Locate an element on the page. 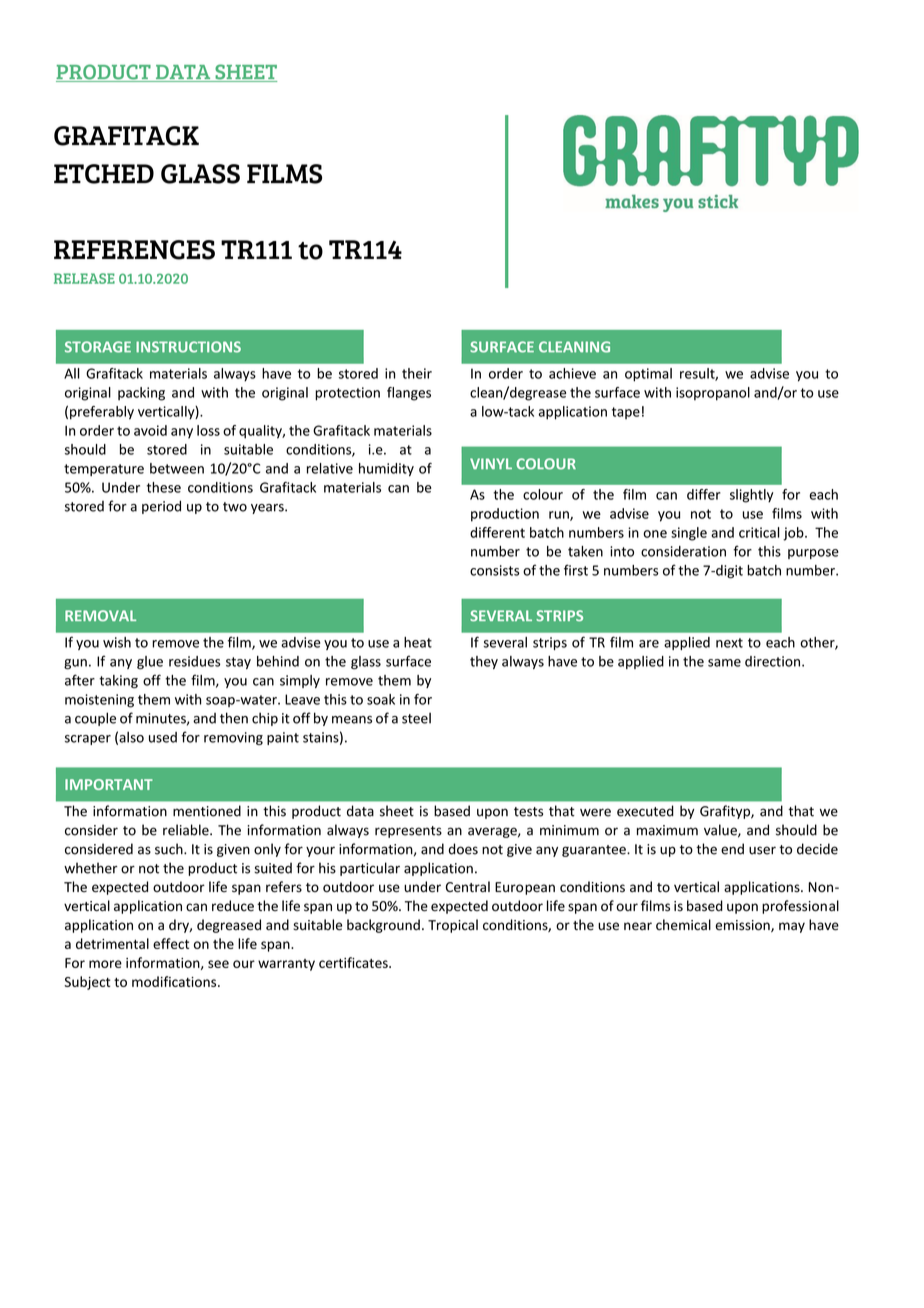 This image has width=924, height=1308. ETCHED is located at coordinates (104, 174).
